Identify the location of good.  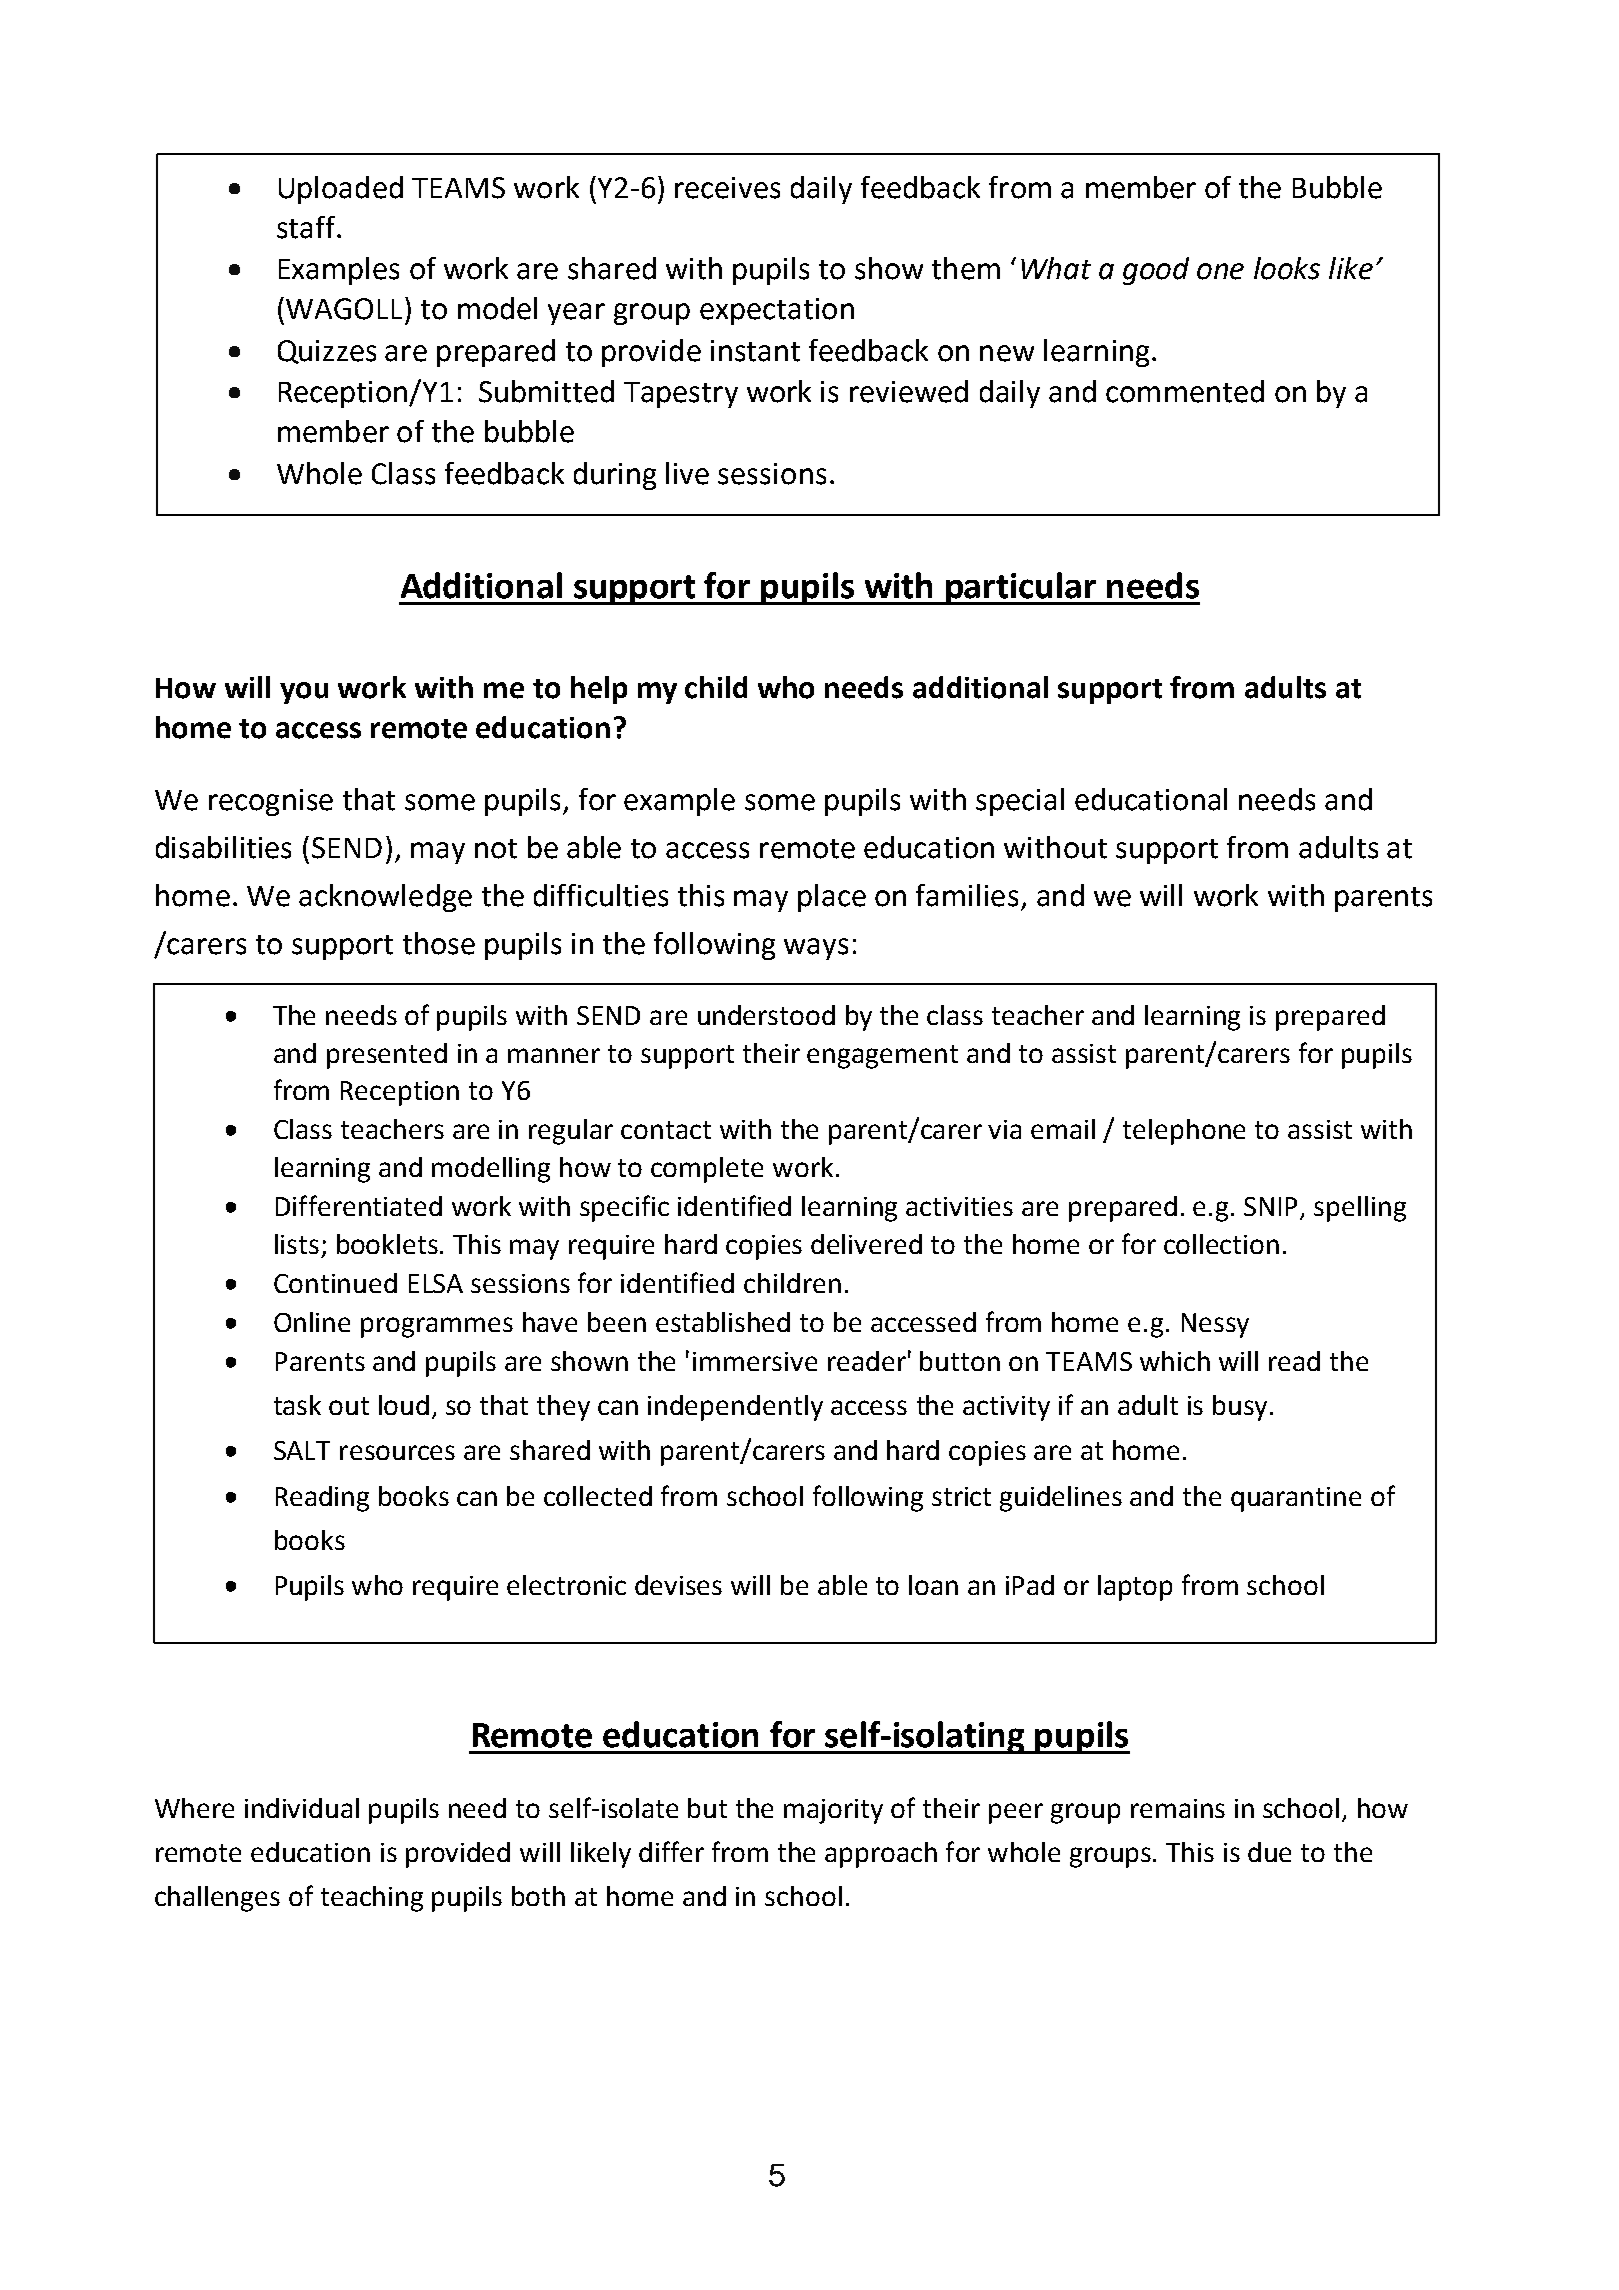
(1156, 271).
